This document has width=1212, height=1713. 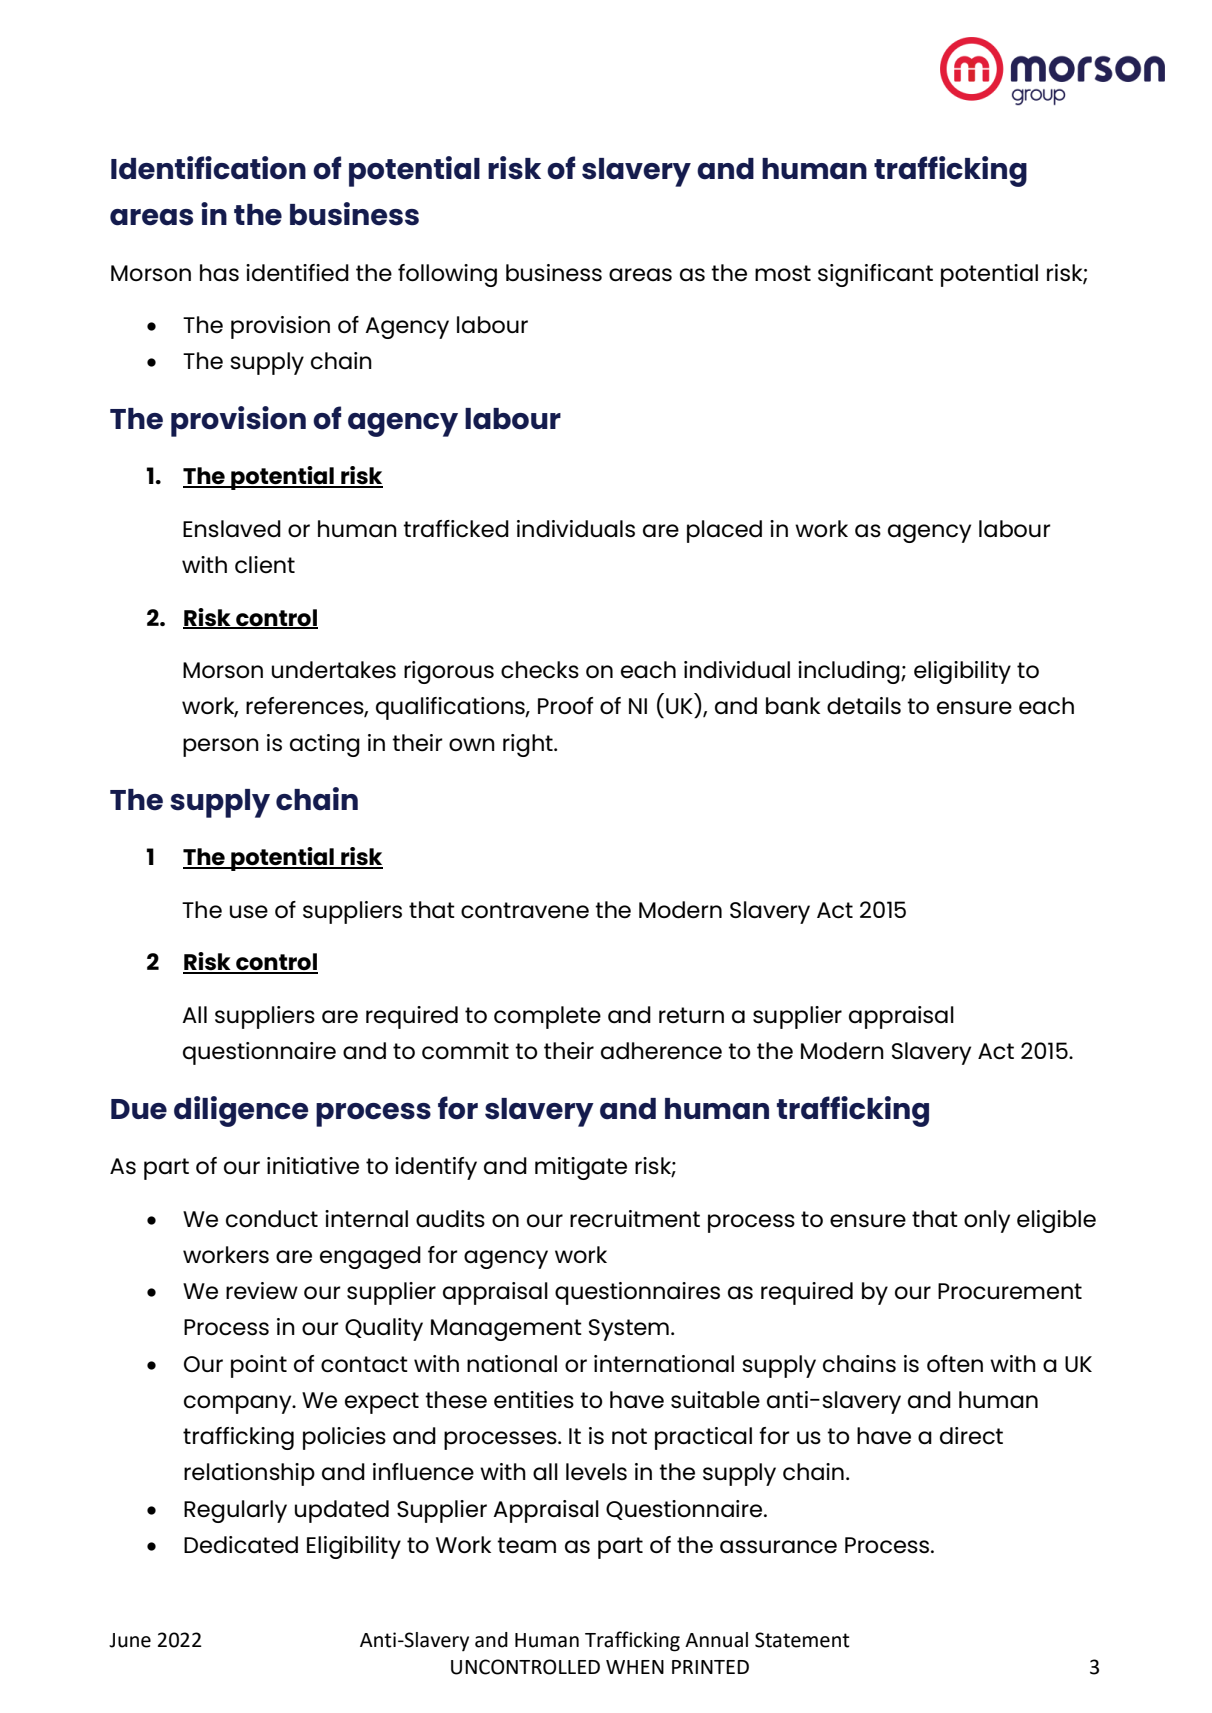 What do you see at coordinates (581, 1168) in the document?
I see `mitigate` at bounding box center [581, 1168].
